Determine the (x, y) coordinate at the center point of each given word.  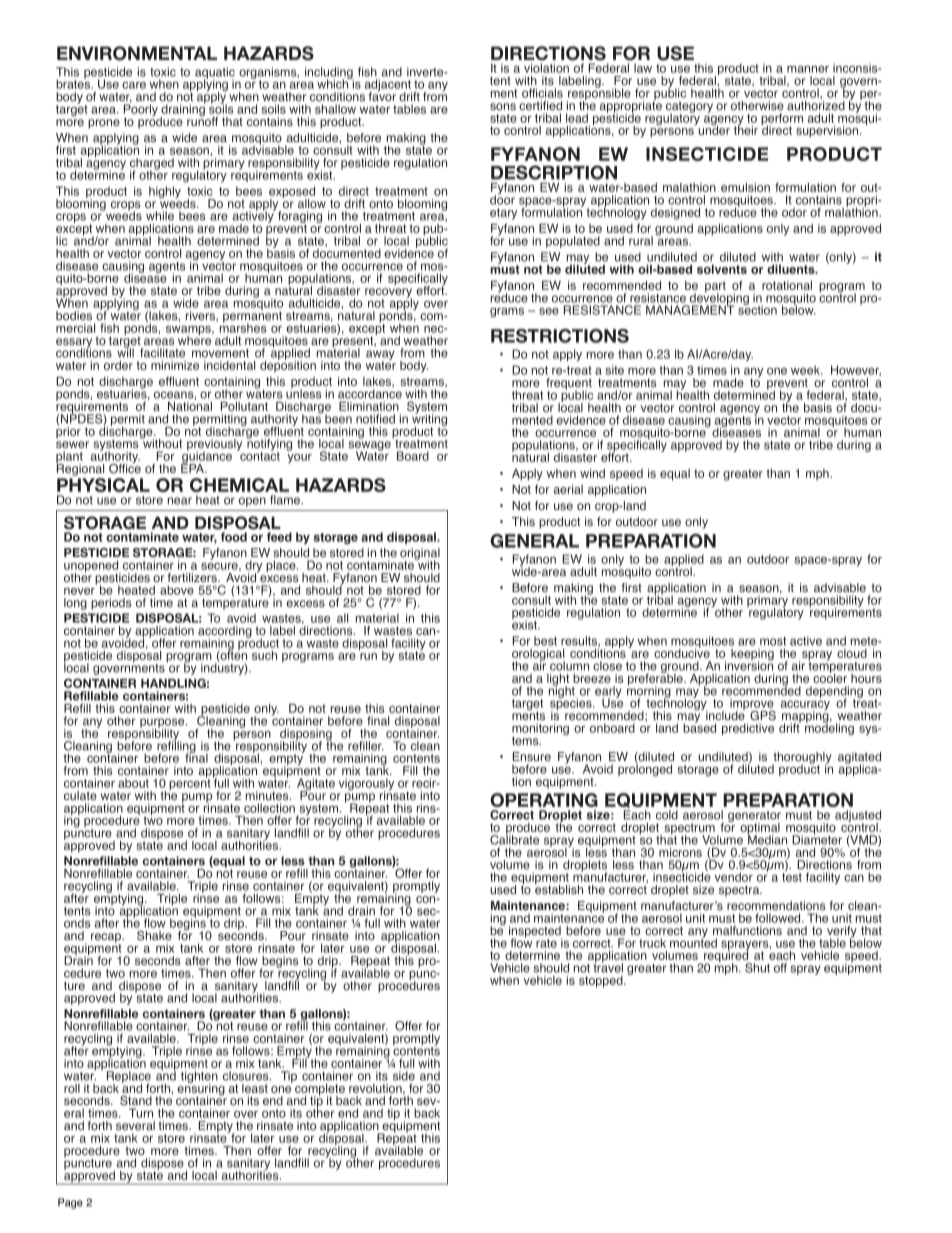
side (404, 1076)
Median (767, 839)
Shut (757, 968)
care (134, 85)
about (133, 783)
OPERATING (544, 800)
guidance (206, 457)
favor (382, 95)
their (746, 129)
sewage (369, 447)
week (806, 370)
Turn (141, 1113)
